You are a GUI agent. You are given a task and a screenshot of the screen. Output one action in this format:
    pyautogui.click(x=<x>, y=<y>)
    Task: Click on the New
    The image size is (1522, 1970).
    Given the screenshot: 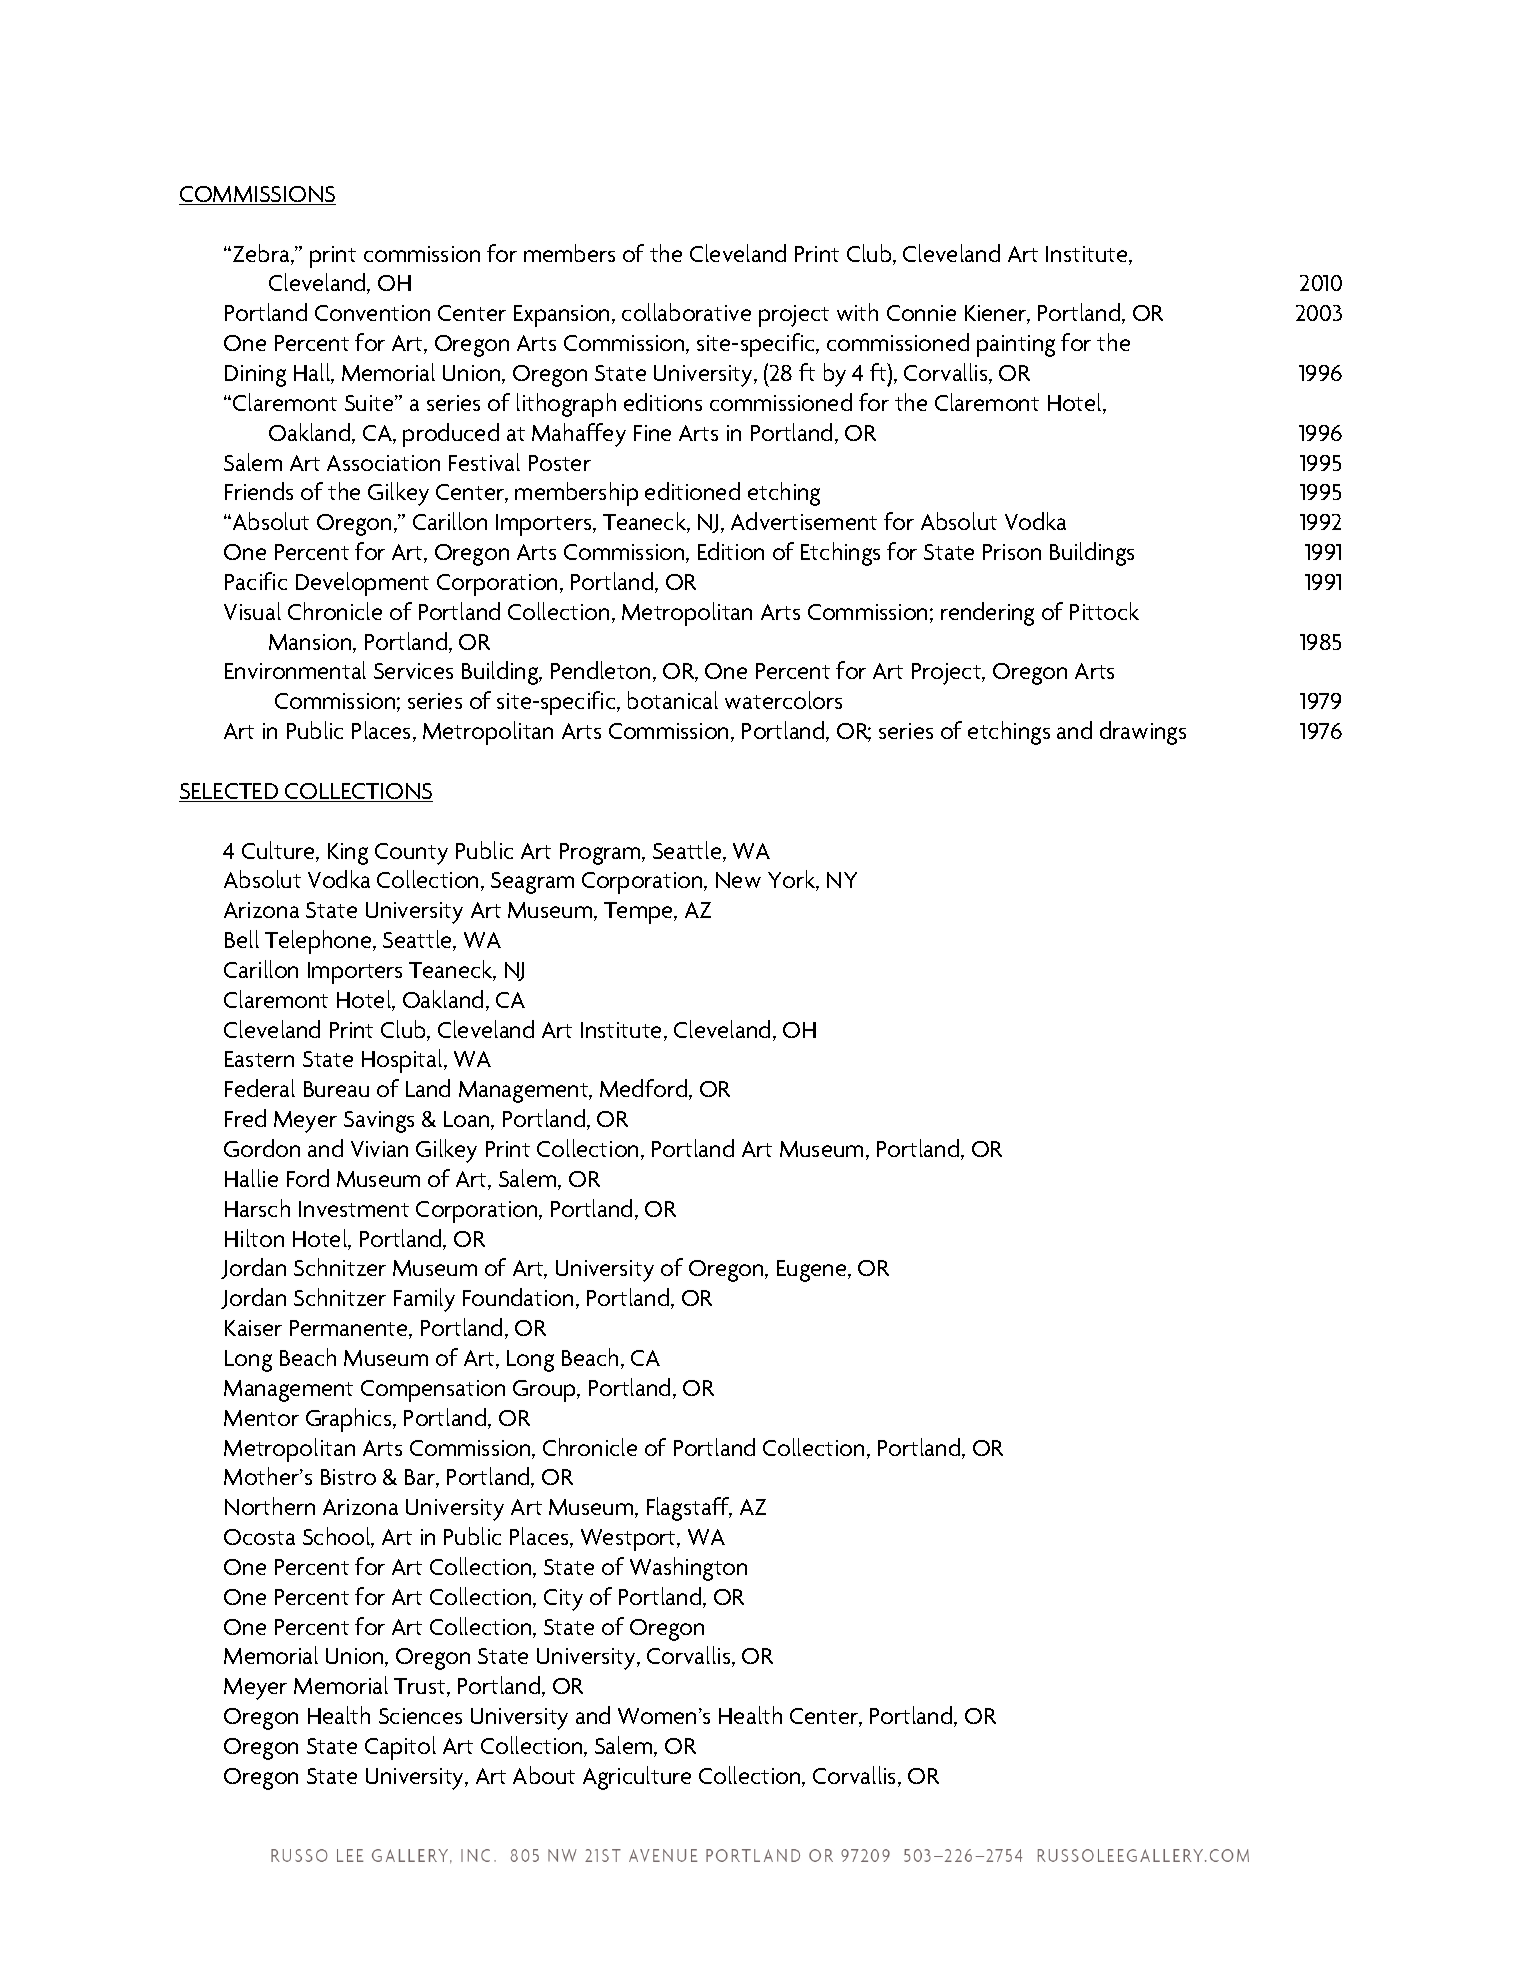 What is the action you would take?
    pyautogui.click(x=738, y=880)
